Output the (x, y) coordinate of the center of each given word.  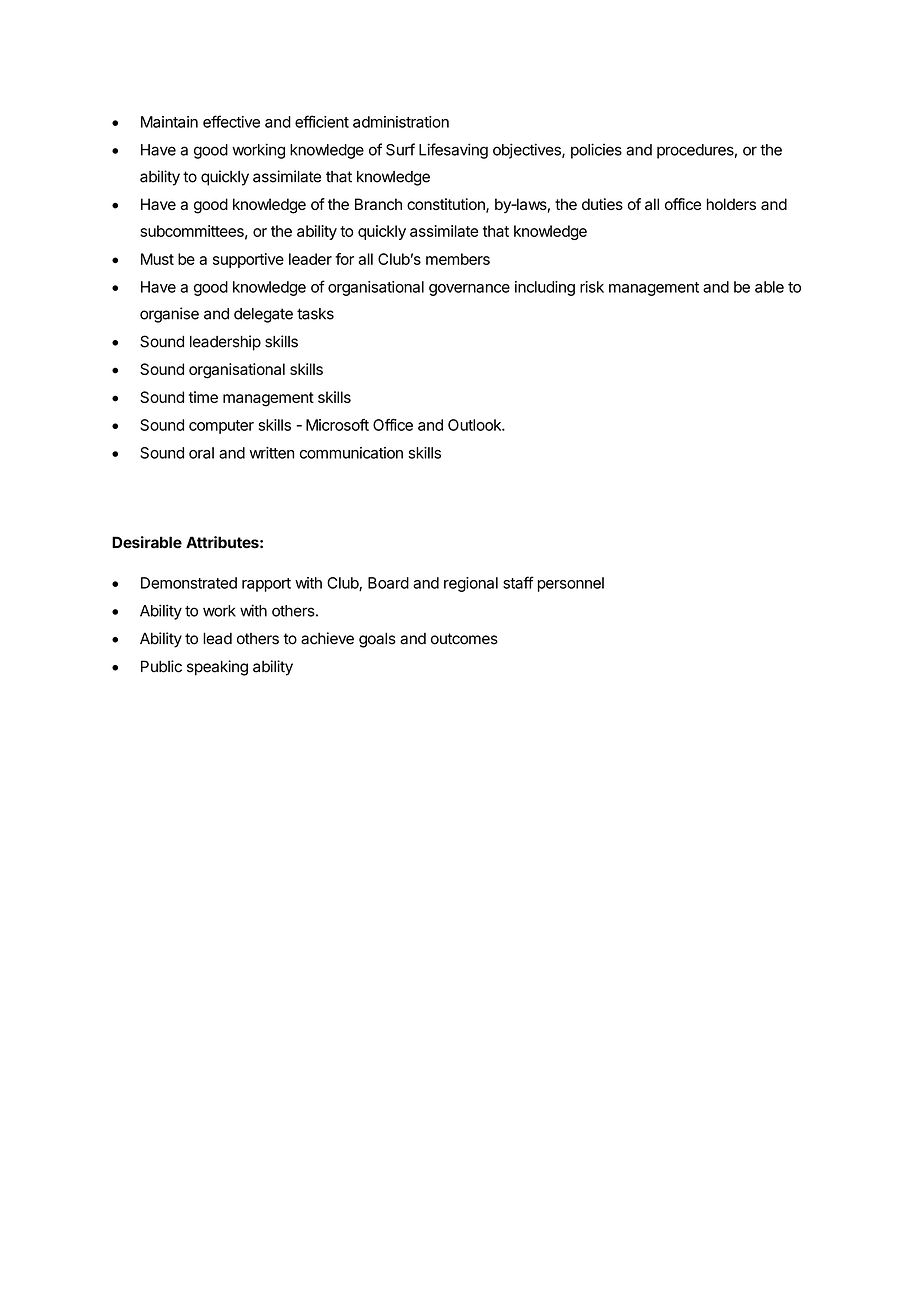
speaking (217, 668)
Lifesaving (453, 151)
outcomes (464, 639)
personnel (571, 584)
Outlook (475, 425)
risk (592, 287)
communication (351, 453)
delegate (263, 315)
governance (469, 290)
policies (596, 151)
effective (231, 121)
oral (201, 453)
